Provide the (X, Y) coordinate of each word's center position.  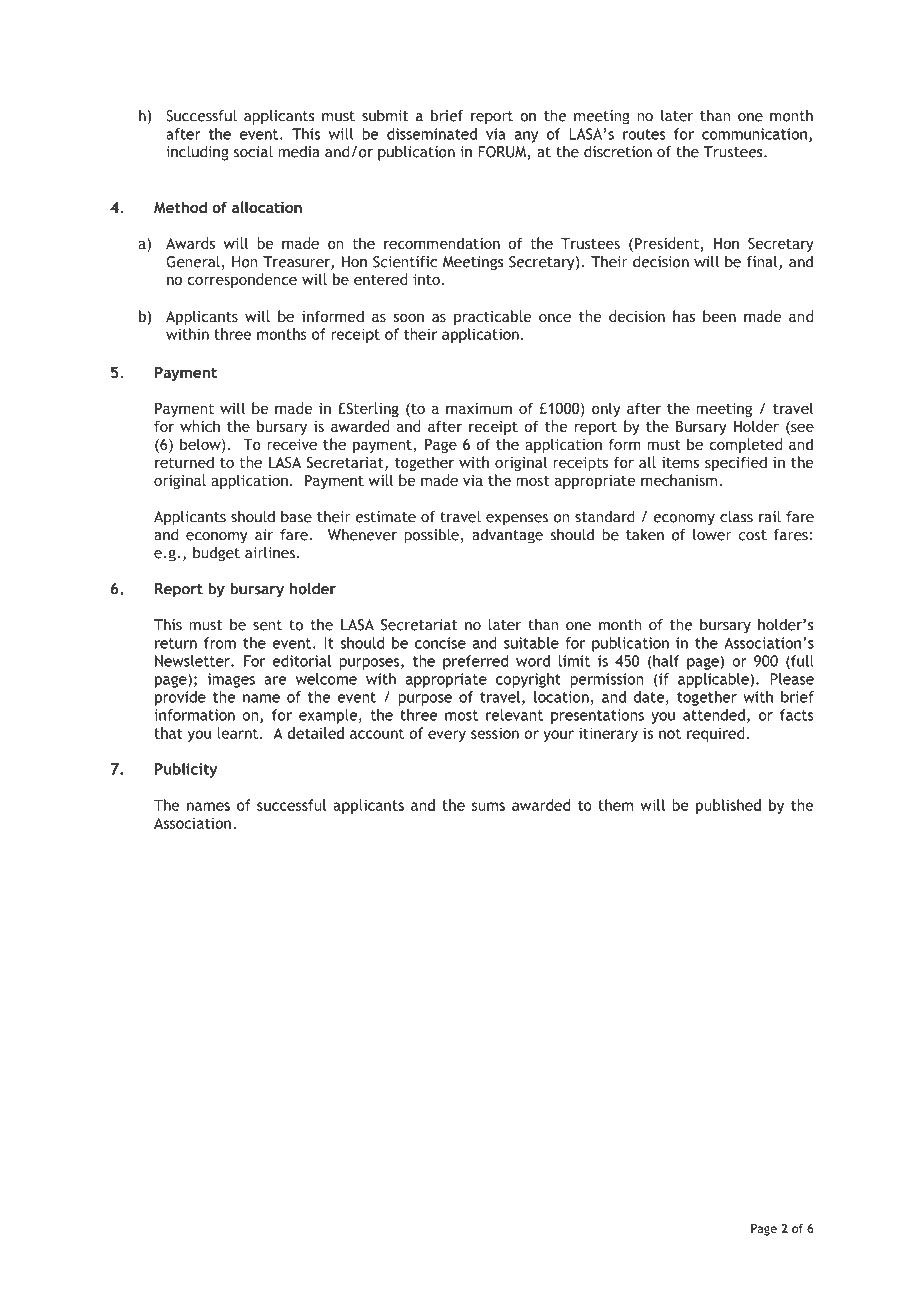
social (253, 152)
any (526, 137)
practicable (492, 317)
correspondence (242, 280)
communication (754, 134)
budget (216, 554)
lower (712, 535)
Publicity (186, 770)
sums (488, 806)
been (719, 316)
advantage (507, 536)
